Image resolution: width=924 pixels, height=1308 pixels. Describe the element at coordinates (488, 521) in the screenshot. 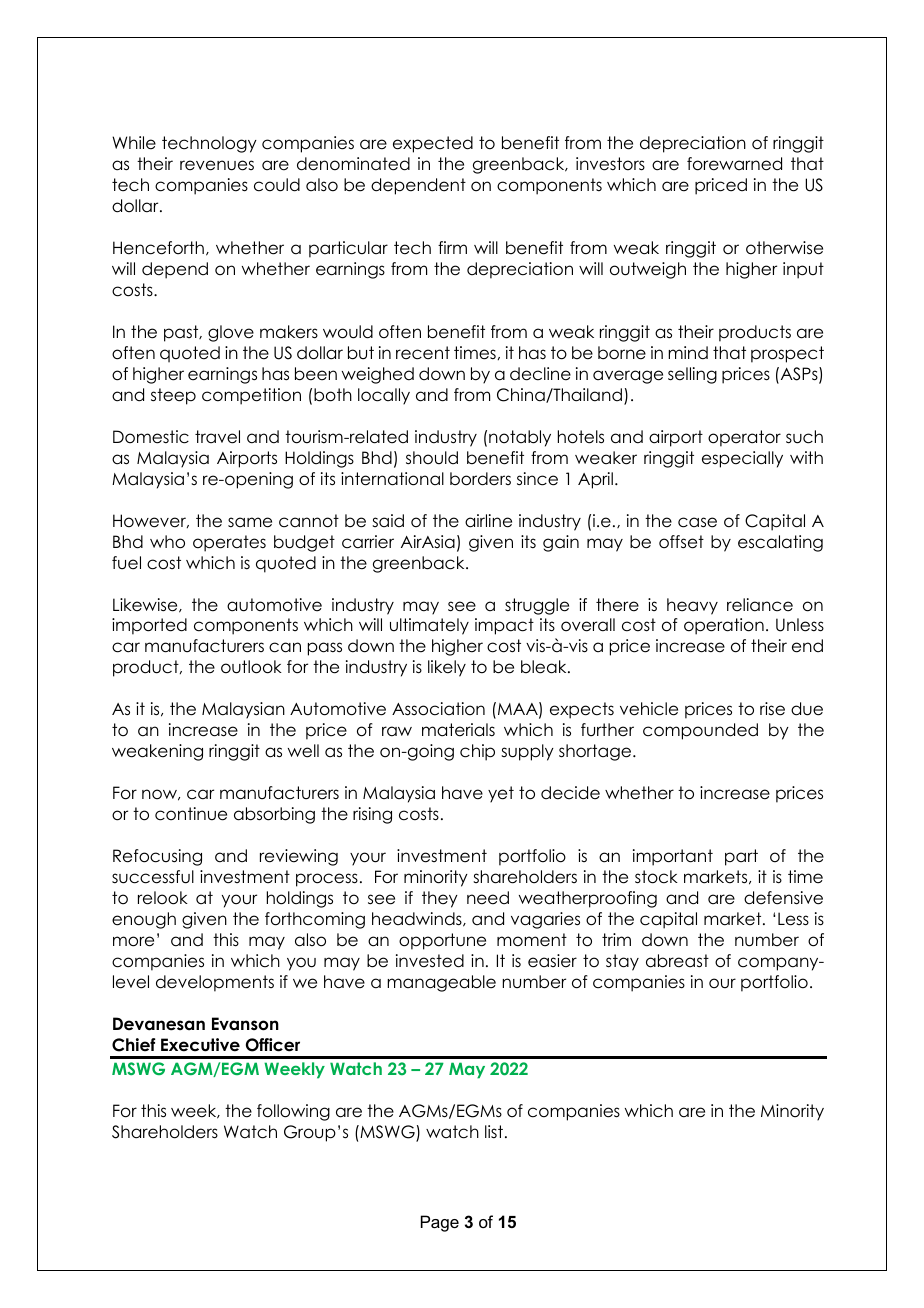

I see `airline` at that location.
